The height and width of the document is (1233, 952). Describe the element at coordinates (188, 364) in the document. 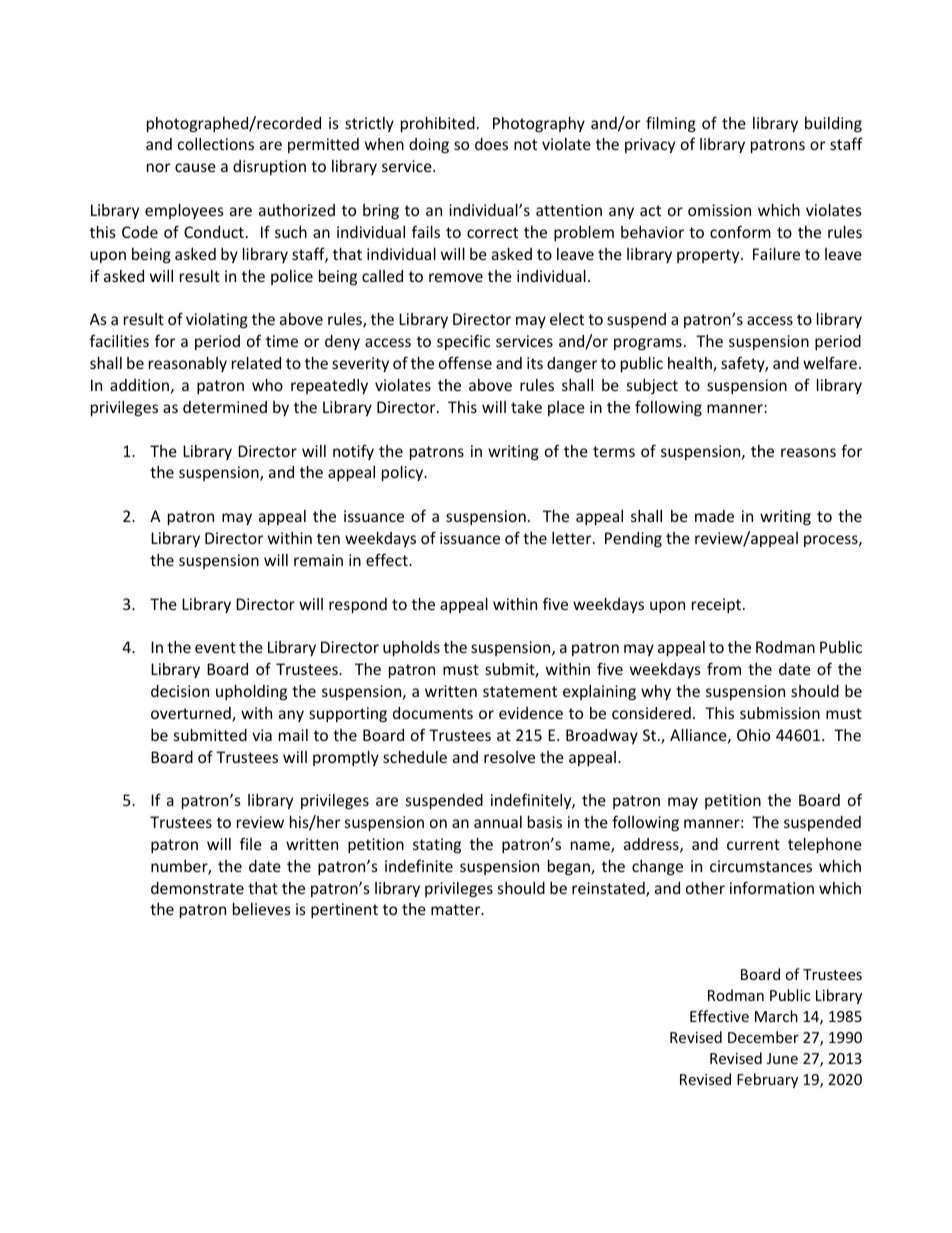

I see `reasonably` at that location.
